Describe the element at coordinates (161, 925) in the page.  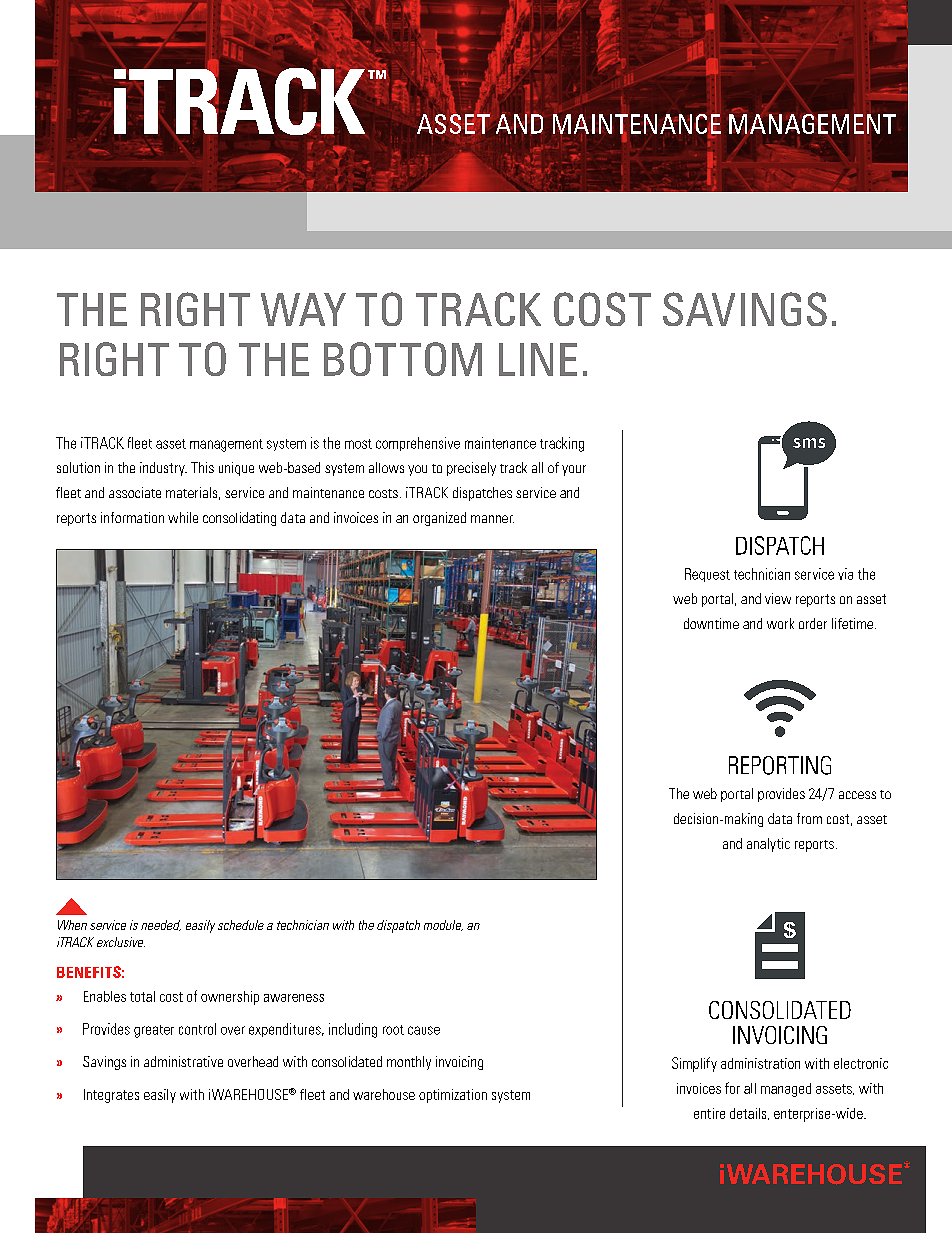
I see `needed` at that location.
